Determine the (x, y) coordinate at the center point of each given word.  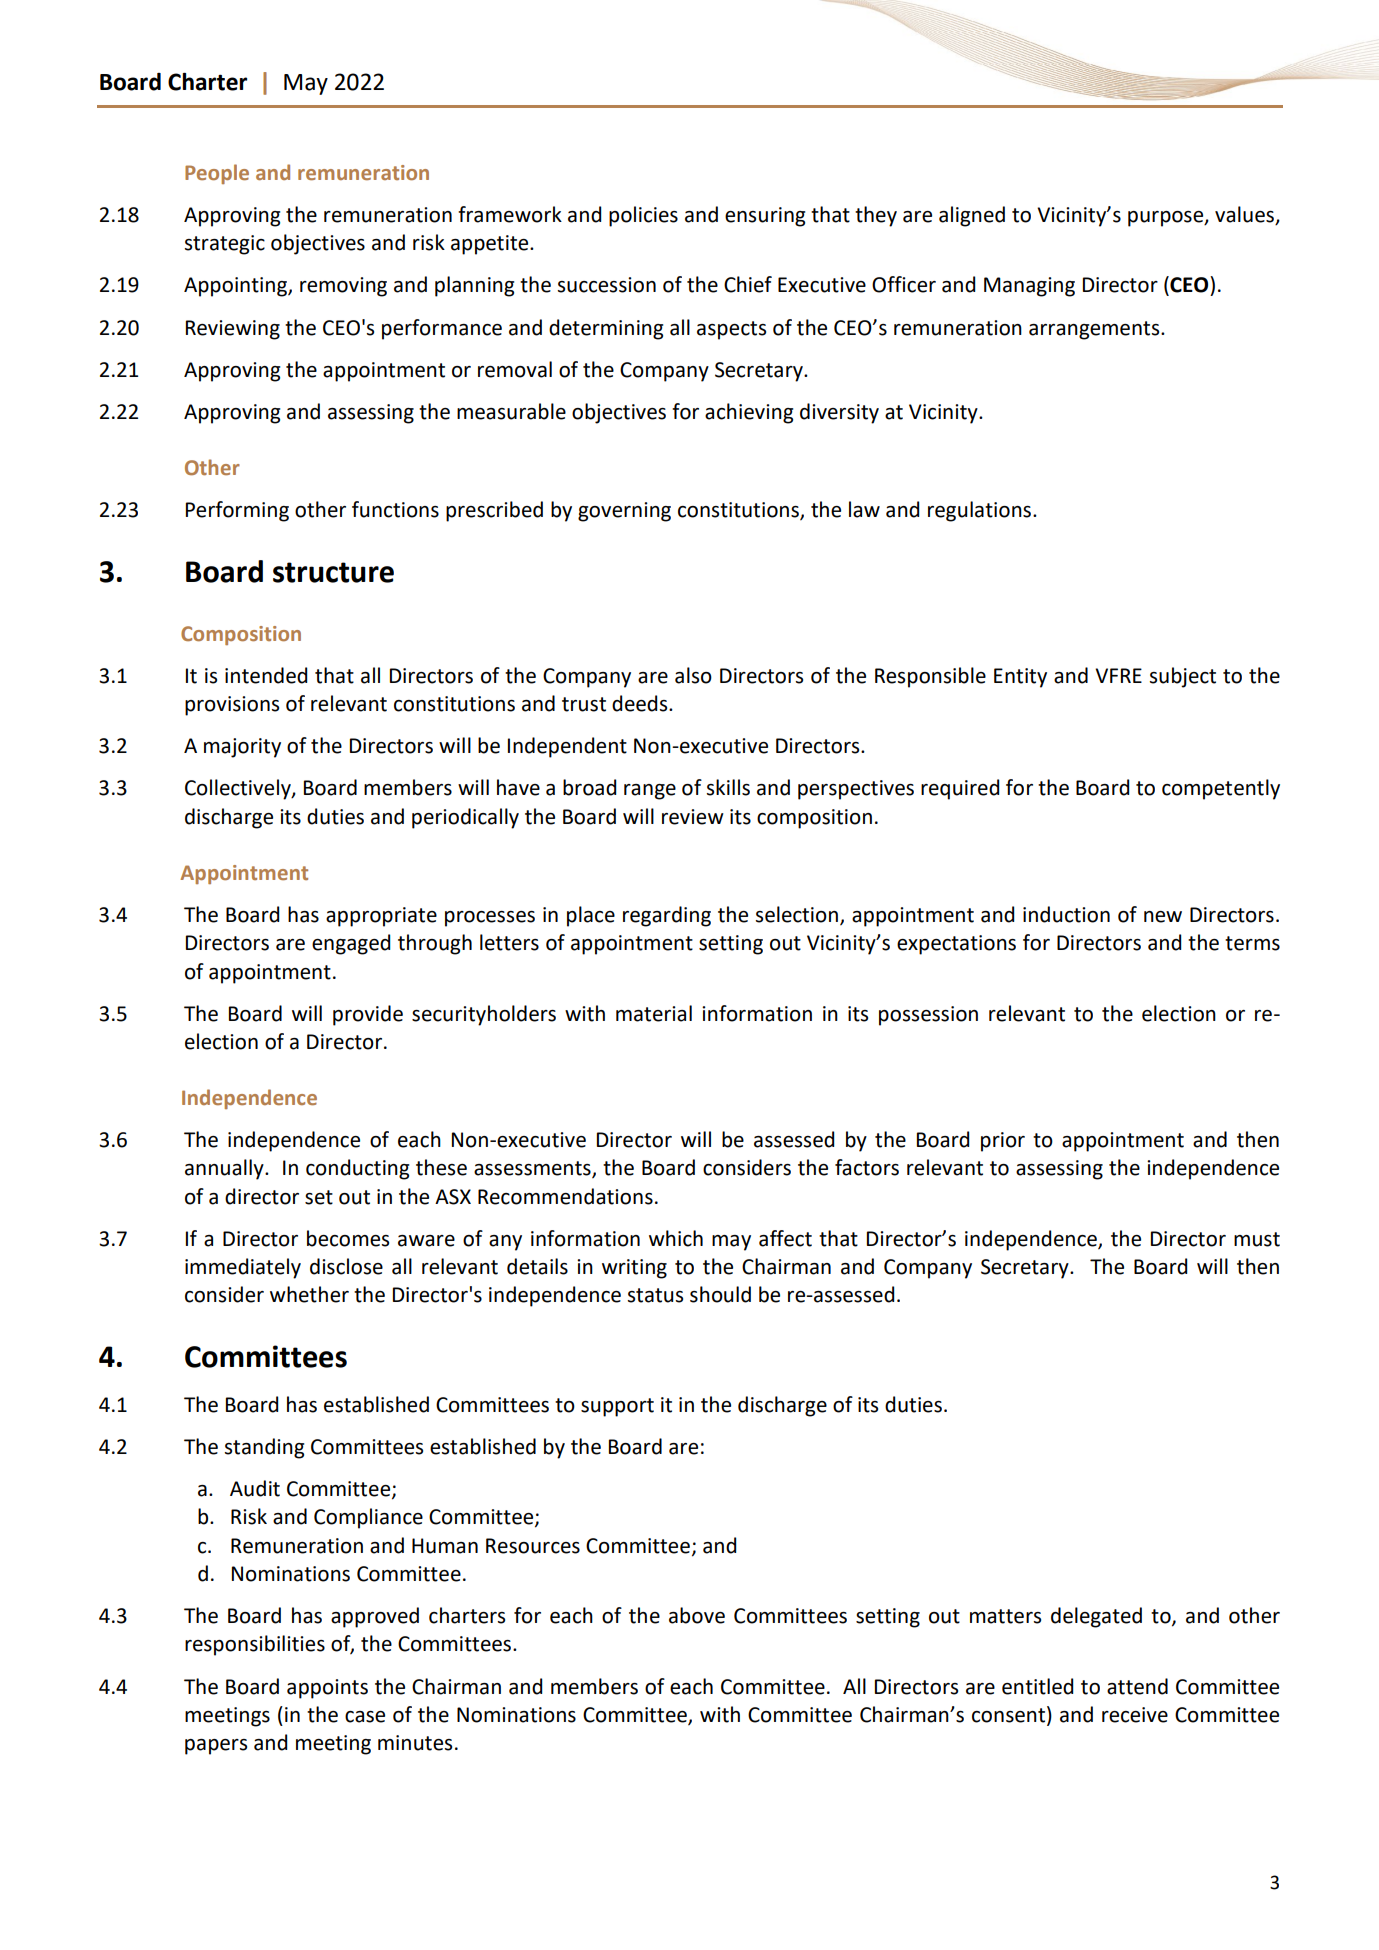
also (693, 675)
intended (266, 675)
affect (785, 1238)
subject (1183, 677)
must (1257, 1239)
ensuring (765, 217)
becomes (348, 1238)
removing (343, 287)
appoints (327, 1689)
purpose (1167, 219)
